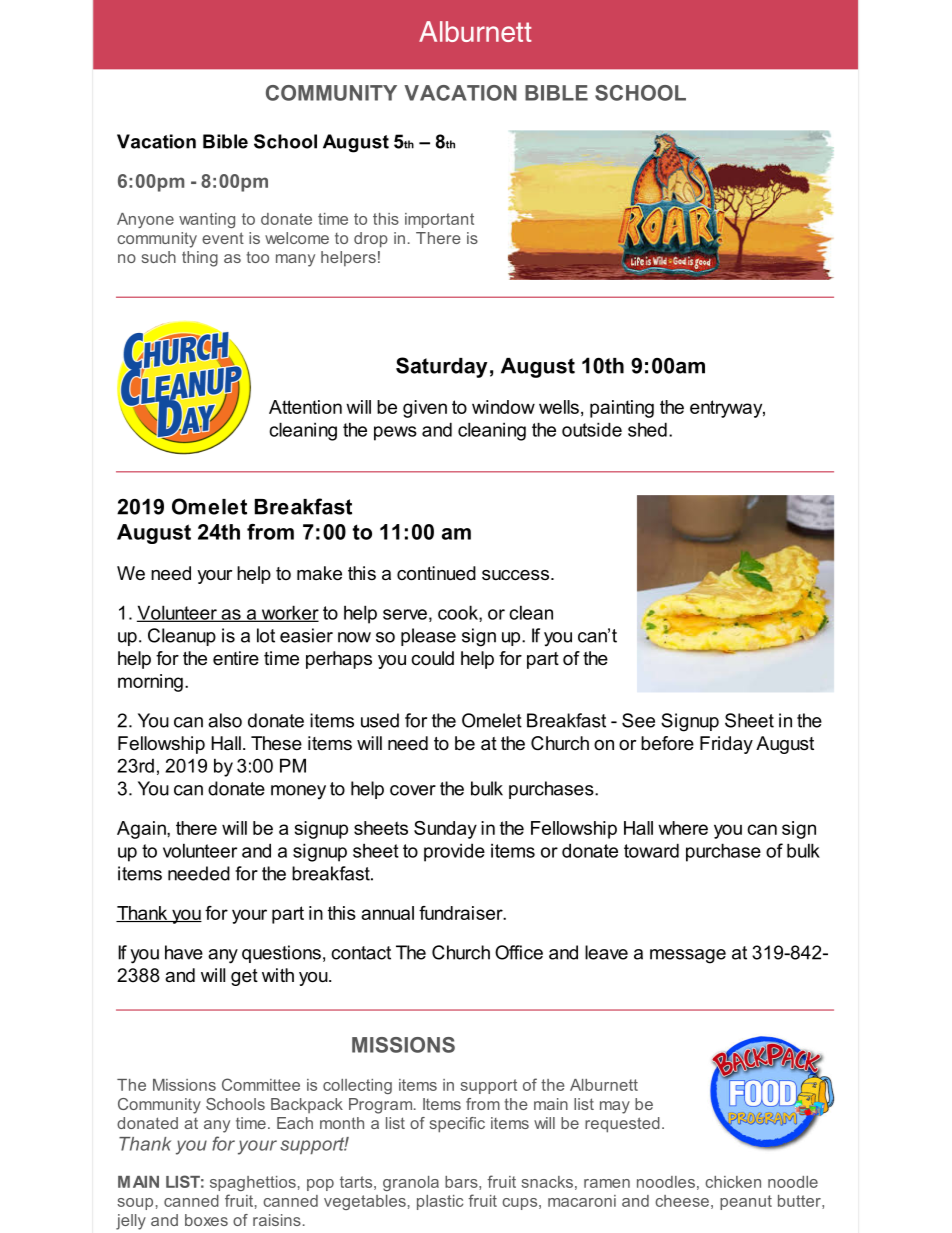 The height and width of the screenshot is (1233, 952). I want to click on important, so click(439, 220).
